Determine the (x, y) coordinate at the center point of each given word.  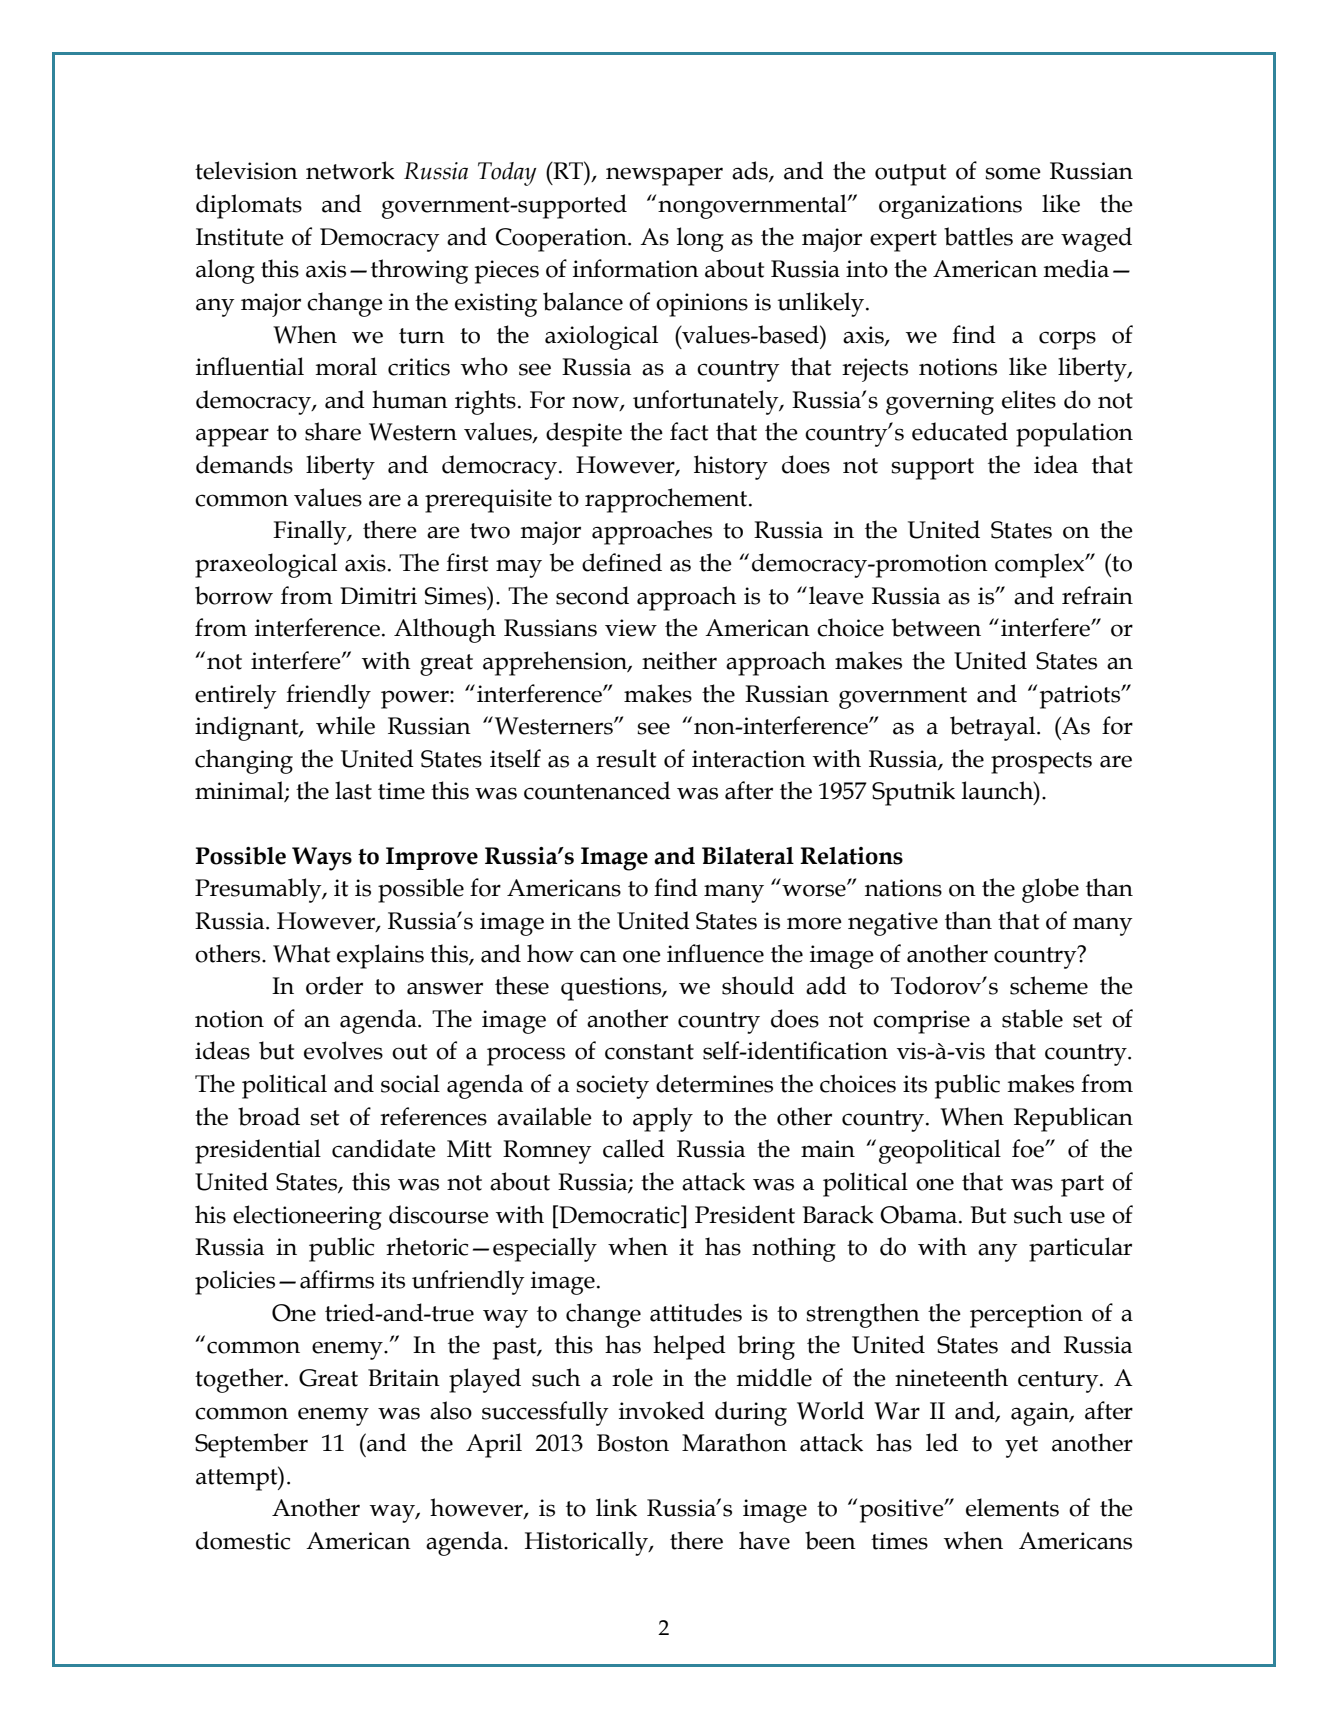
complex (1041, 565)
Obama (918, 1214)
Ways (322, 859)
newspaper (664, 176)
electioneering (307, 1217)
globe (1050, 890)
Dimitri (378, 596)
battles (978, 236)
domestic (243, 1540)
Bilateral (748, 856)
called (634, 1148)
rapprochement (667, 500)
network (350, 170)
